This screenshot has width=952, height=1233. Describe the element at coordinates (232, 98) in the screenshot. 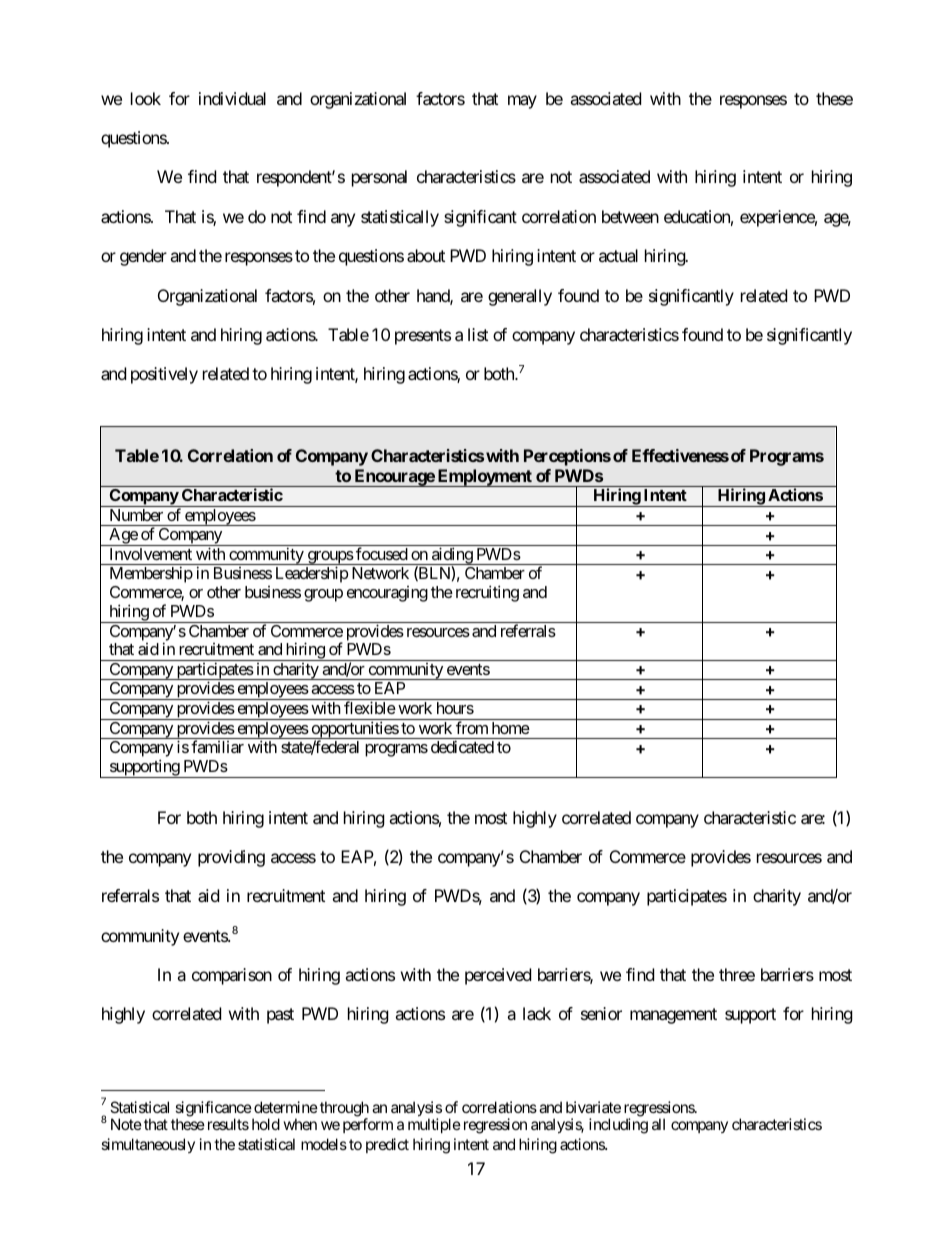

I see `individual` at that location.
